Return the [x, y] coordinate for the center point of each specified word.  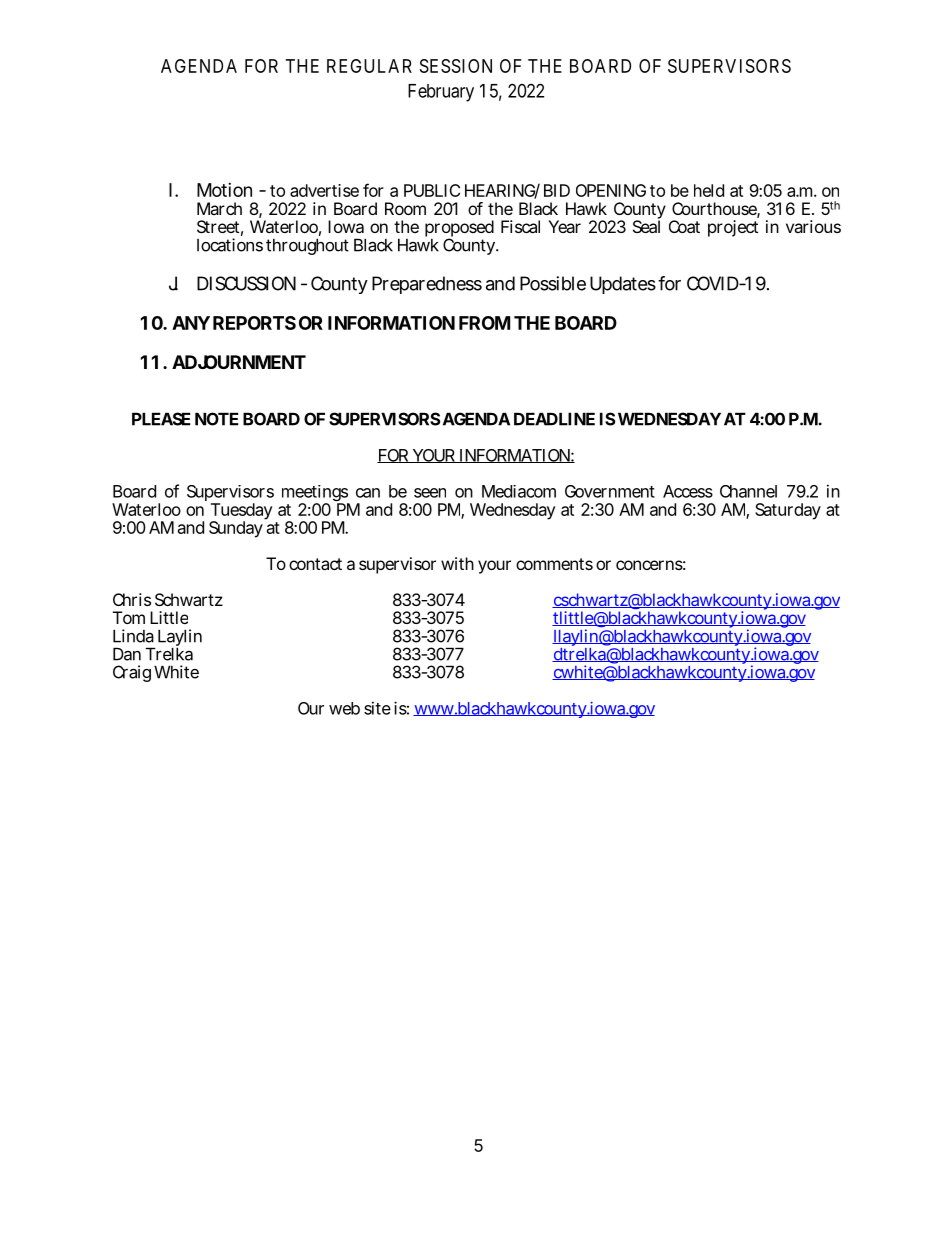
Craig [132, 673]
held [709, 190]
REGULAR [369, 66]
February [441, 93]
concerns [649, 565]
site [377, 708]
